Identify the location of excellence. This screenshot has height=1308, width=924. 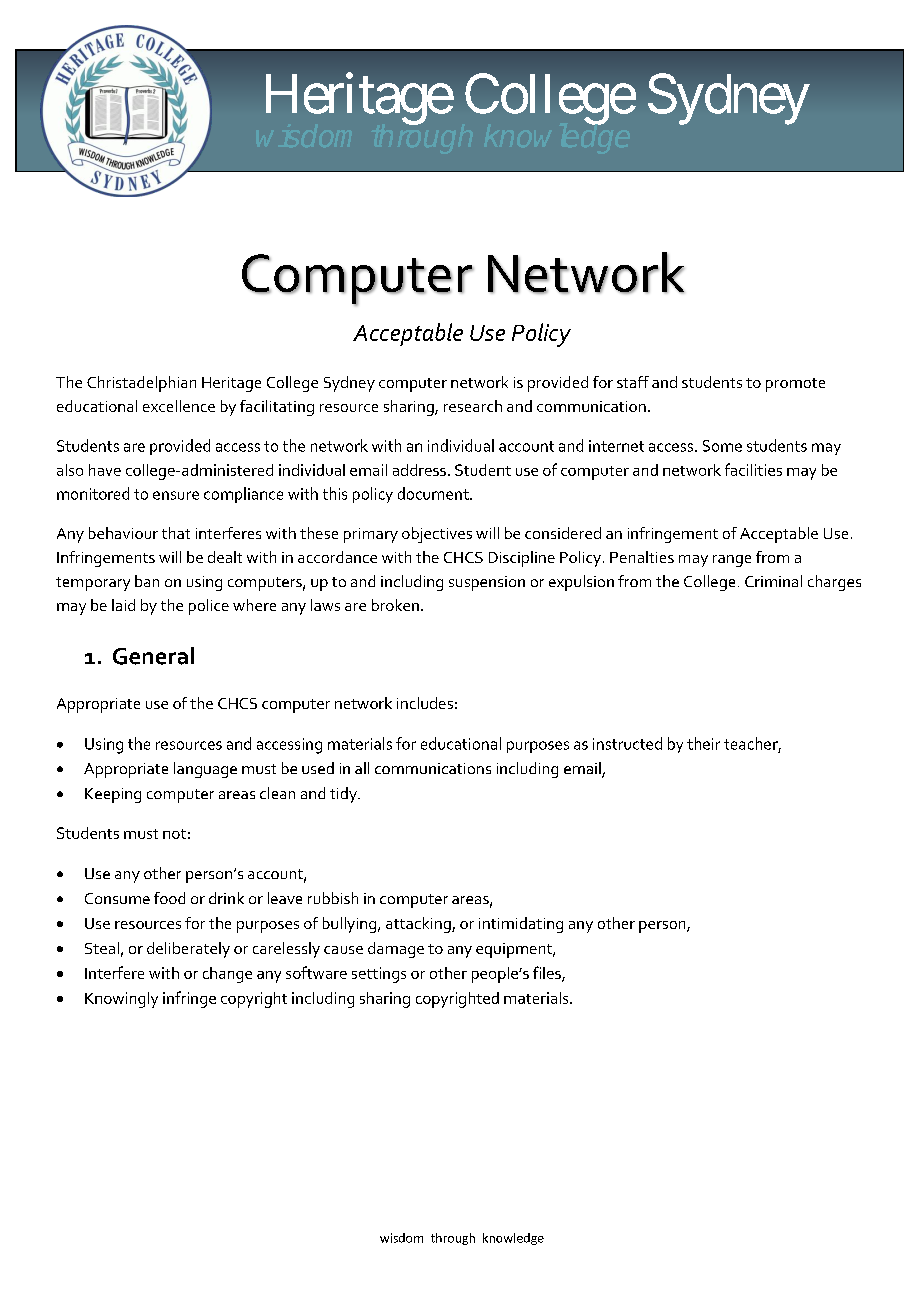
(179, 406).
